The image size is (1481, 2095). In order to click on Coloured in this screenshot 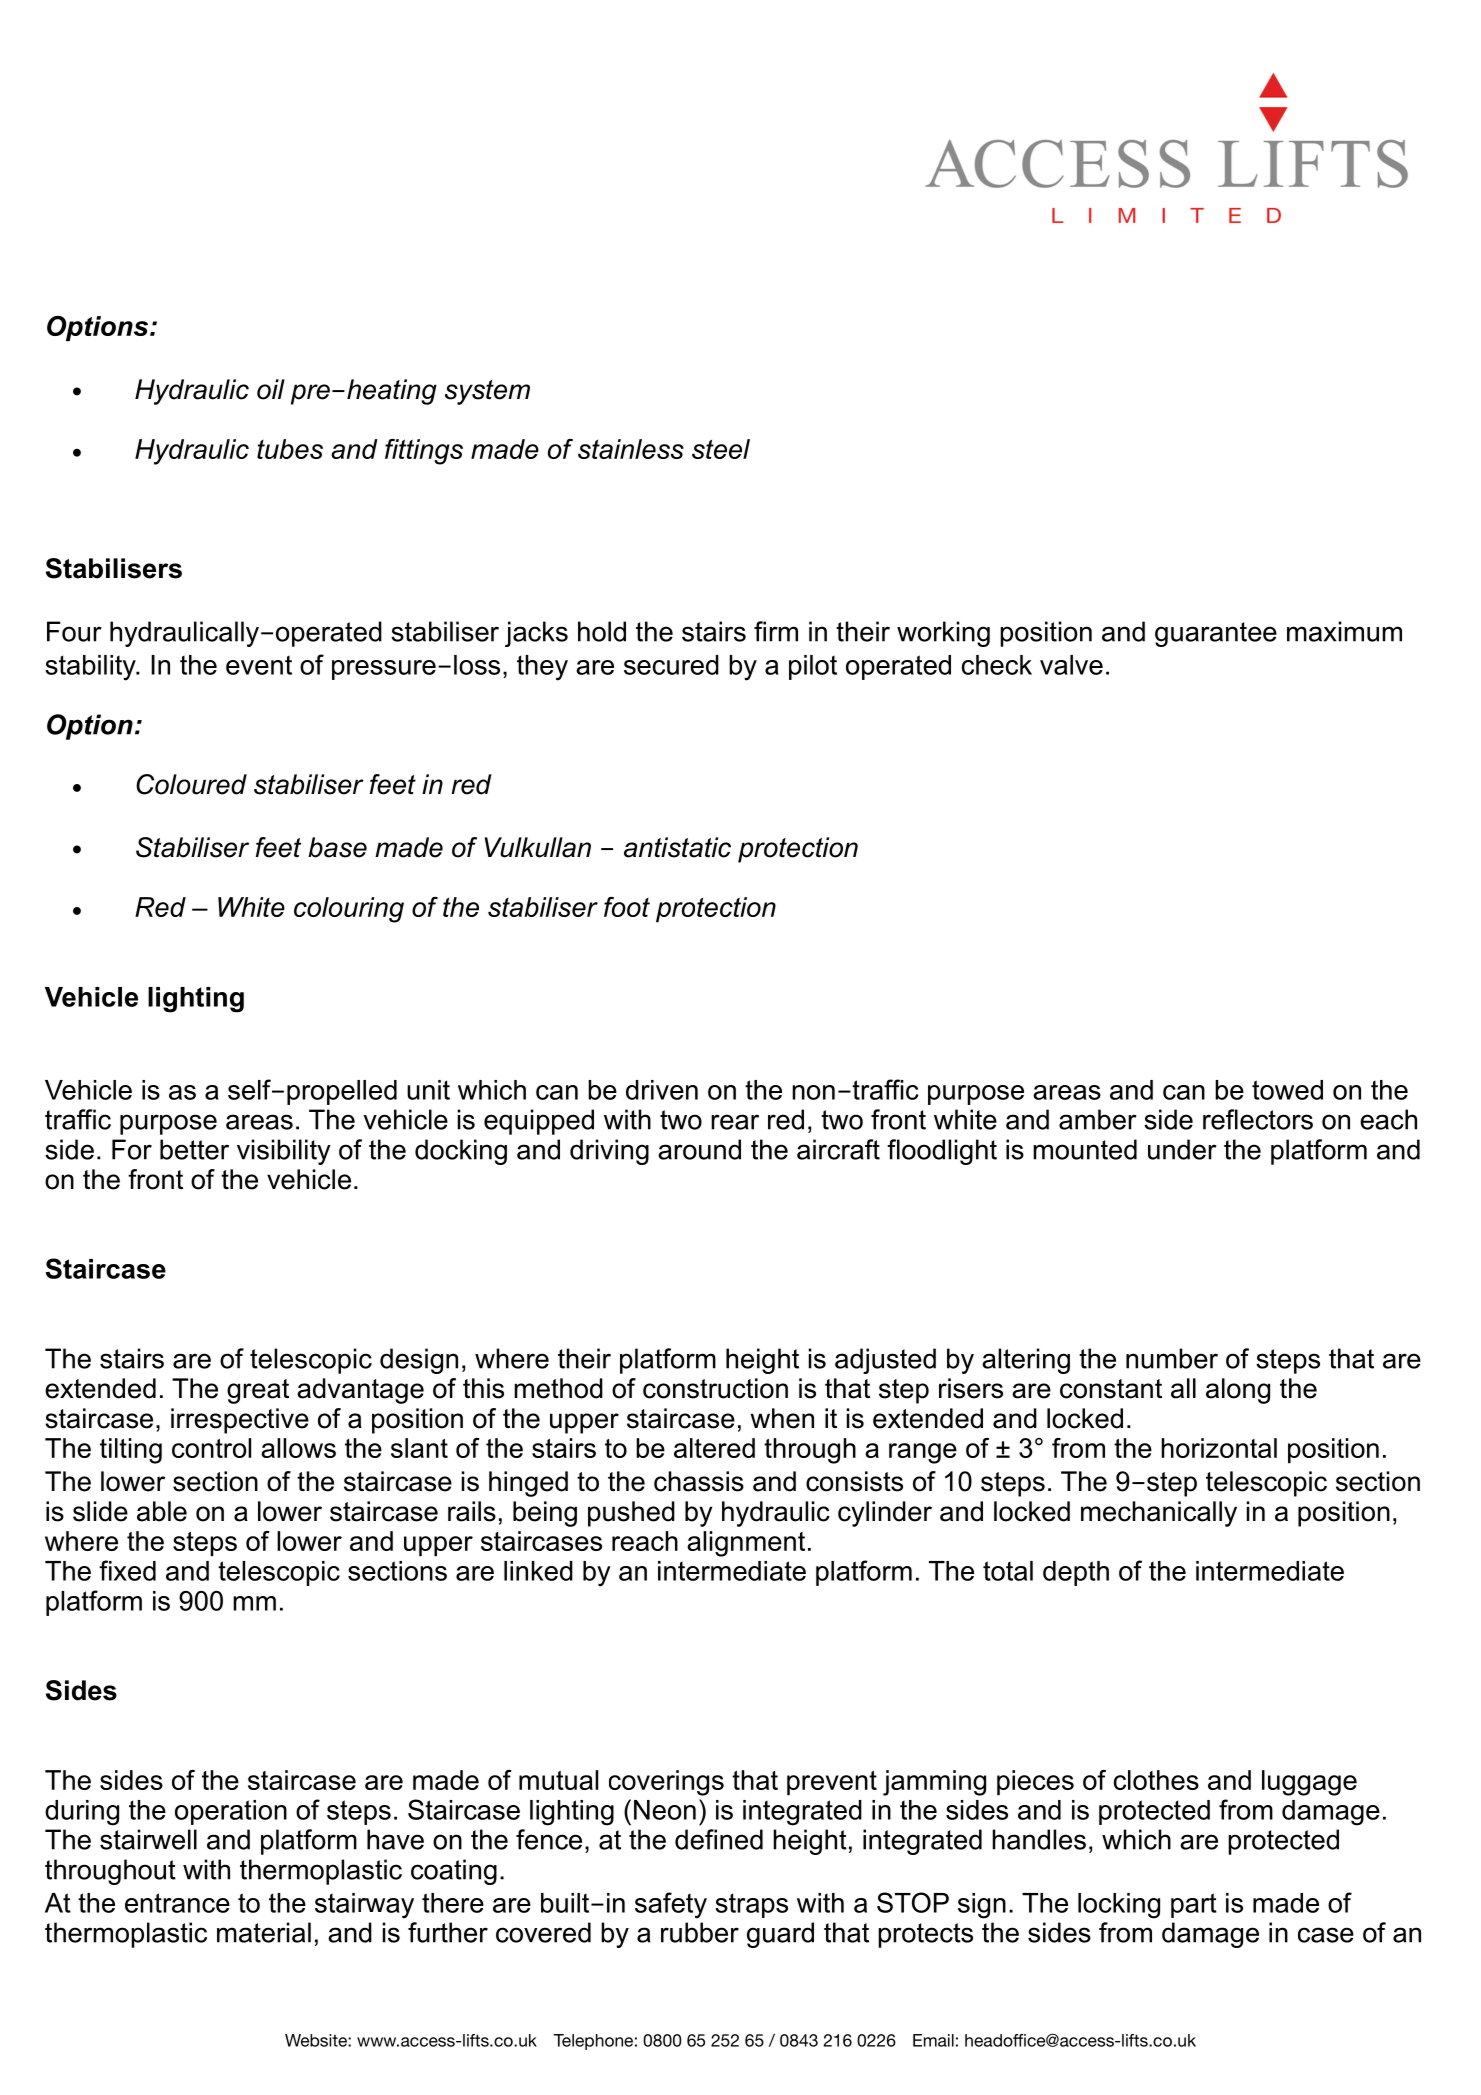, I will do `click(191, 784)`.
